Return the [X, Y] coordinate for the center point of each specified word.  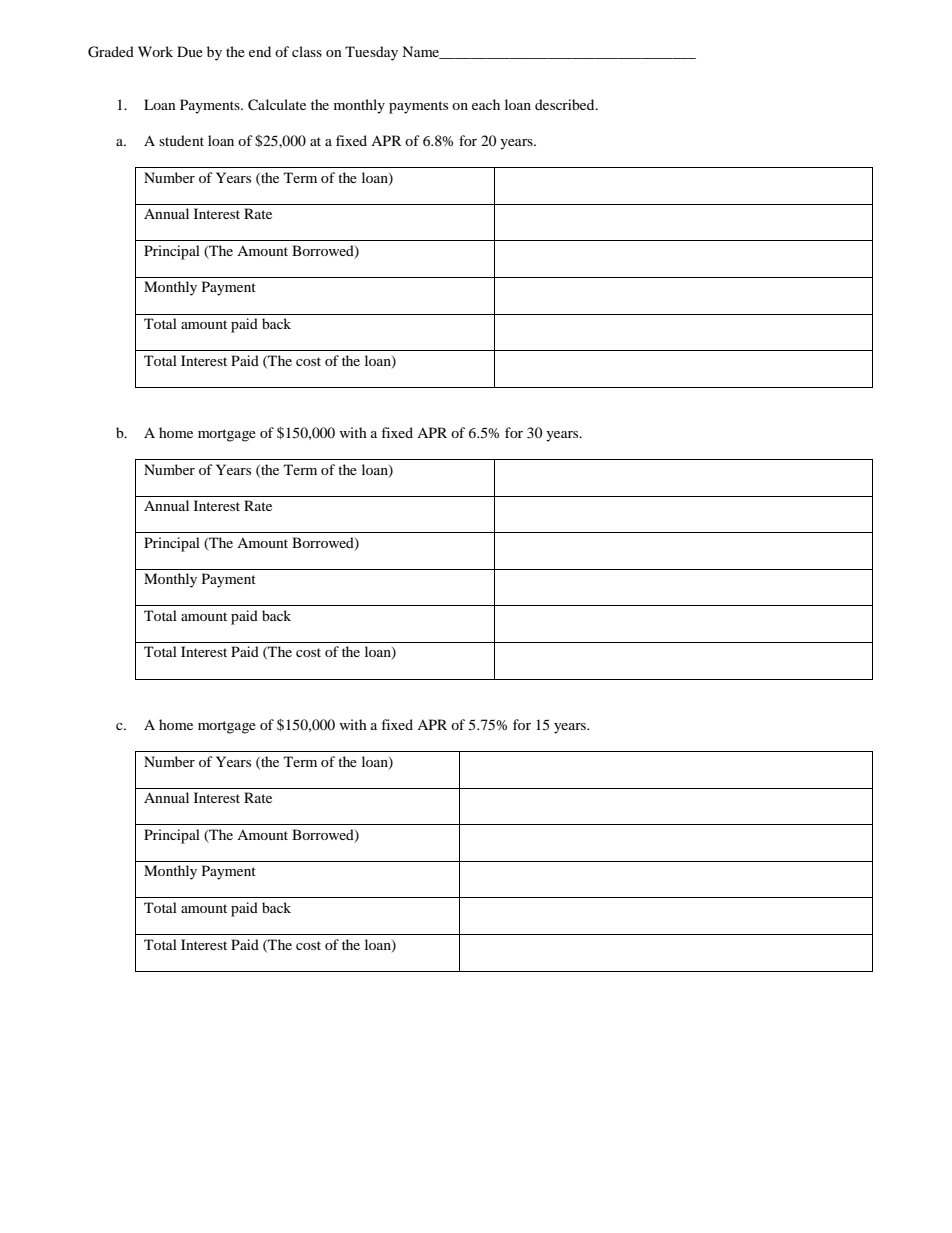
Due [190, 51]
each [486, 104]
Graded [111, 52]
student [181, 140]
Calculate [277, 105]
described [566, 104]
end [260, 51]
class [307, 51]
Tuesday [371, 53]
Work [155, 51]
